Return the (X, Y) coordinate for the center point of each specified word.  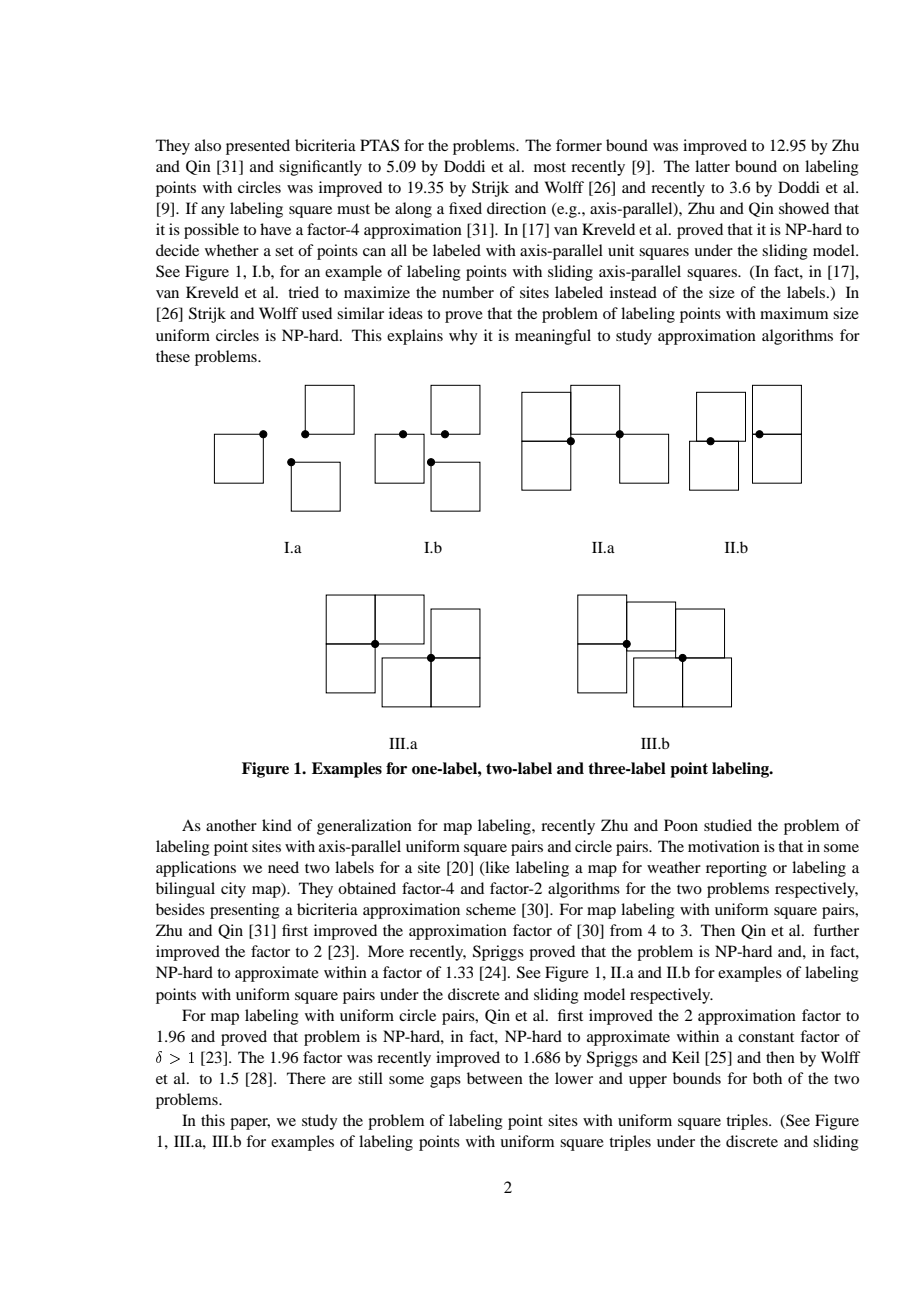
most (550, 167)
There (306, 1078)
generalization (364, 827)
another (231, 825)
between (495, 1078)
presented (258, 147)
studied (728, 825)
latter (712, 166)
